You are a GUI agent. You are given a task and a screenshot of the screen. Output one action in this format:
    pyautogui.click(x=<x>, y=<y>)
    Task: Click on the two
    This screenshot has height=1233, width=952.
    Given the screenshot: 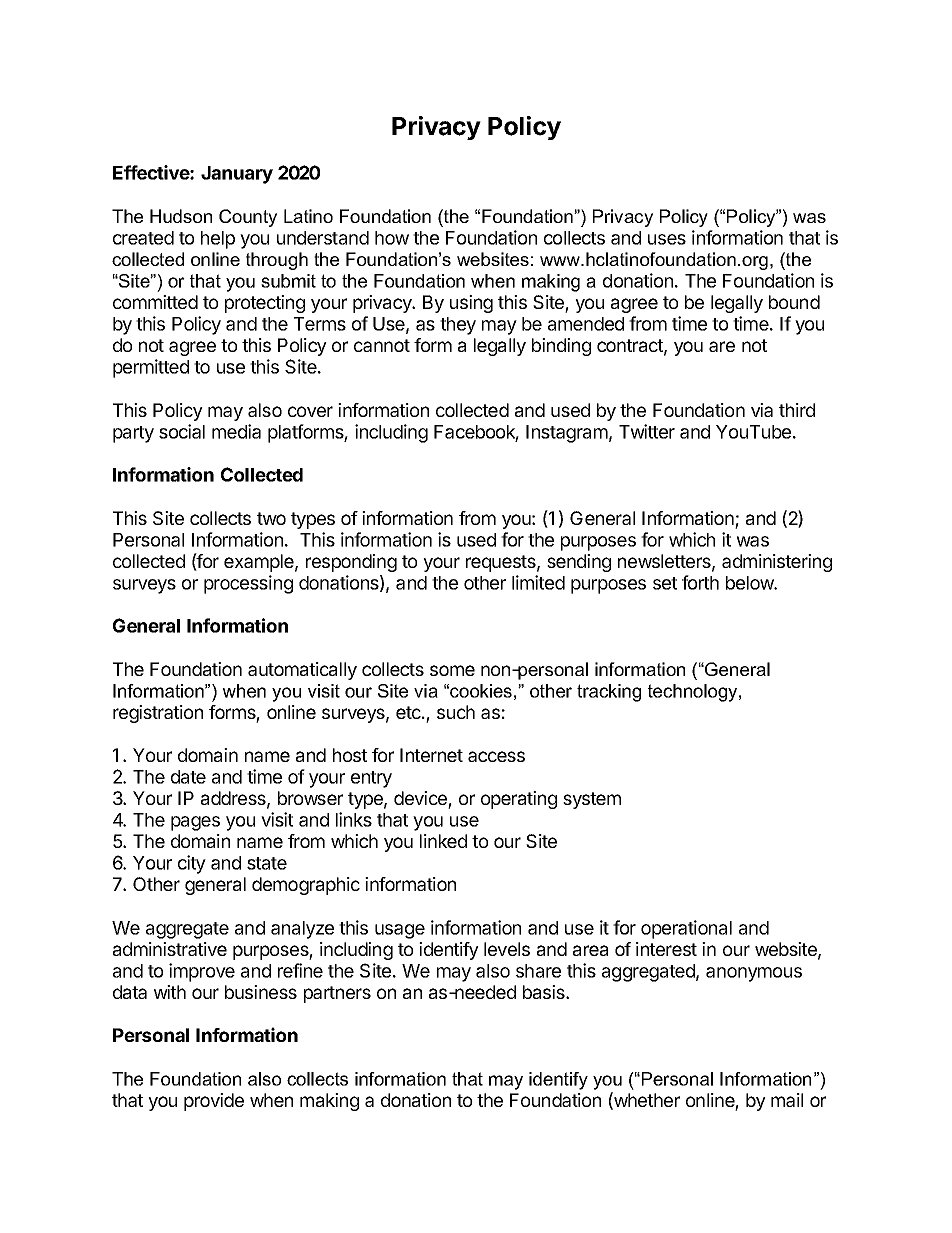 What is the action you would take?
    pyautogui.click(x=271, y=518)
